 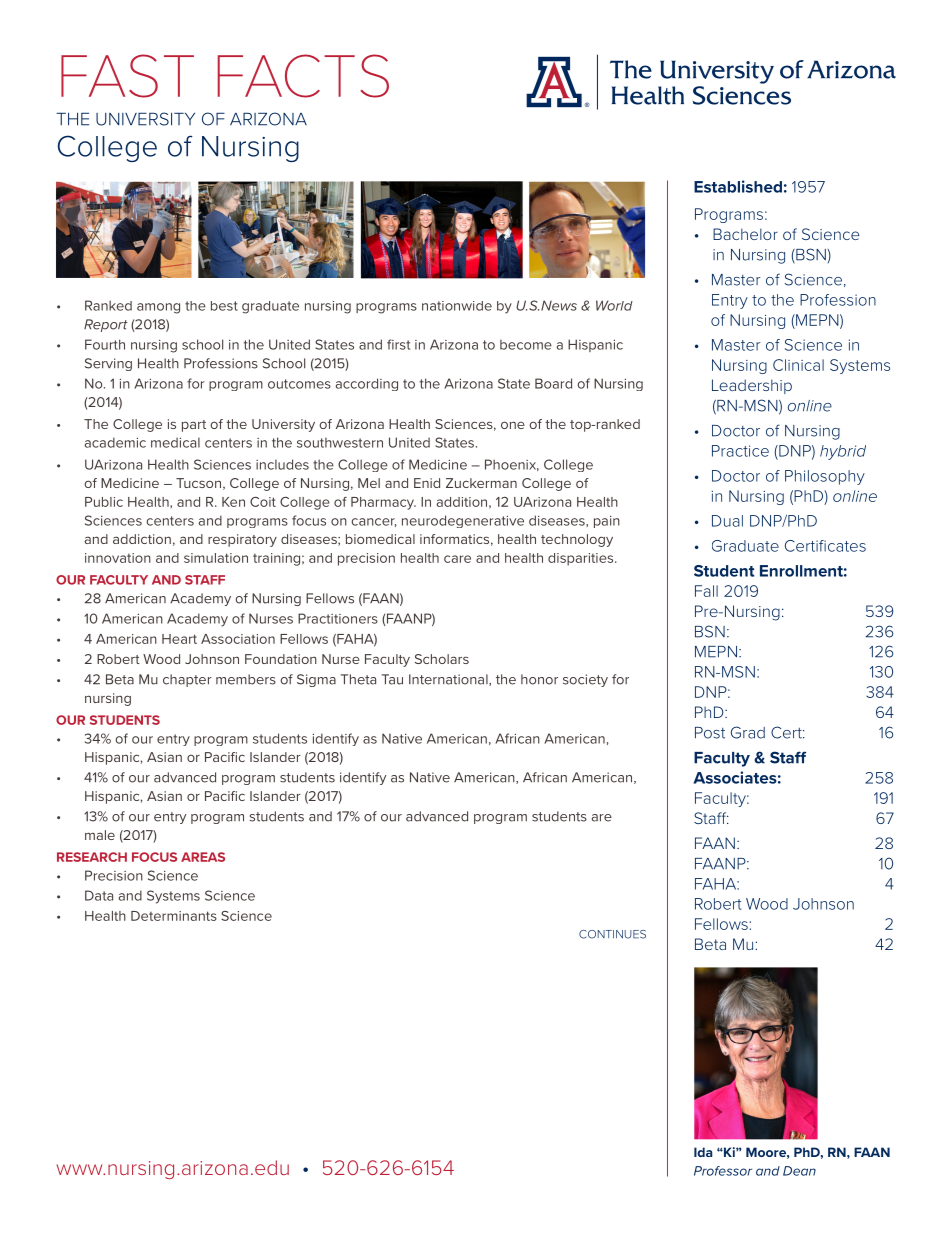 I want to click on Fall, so click(x=706, y=591).
